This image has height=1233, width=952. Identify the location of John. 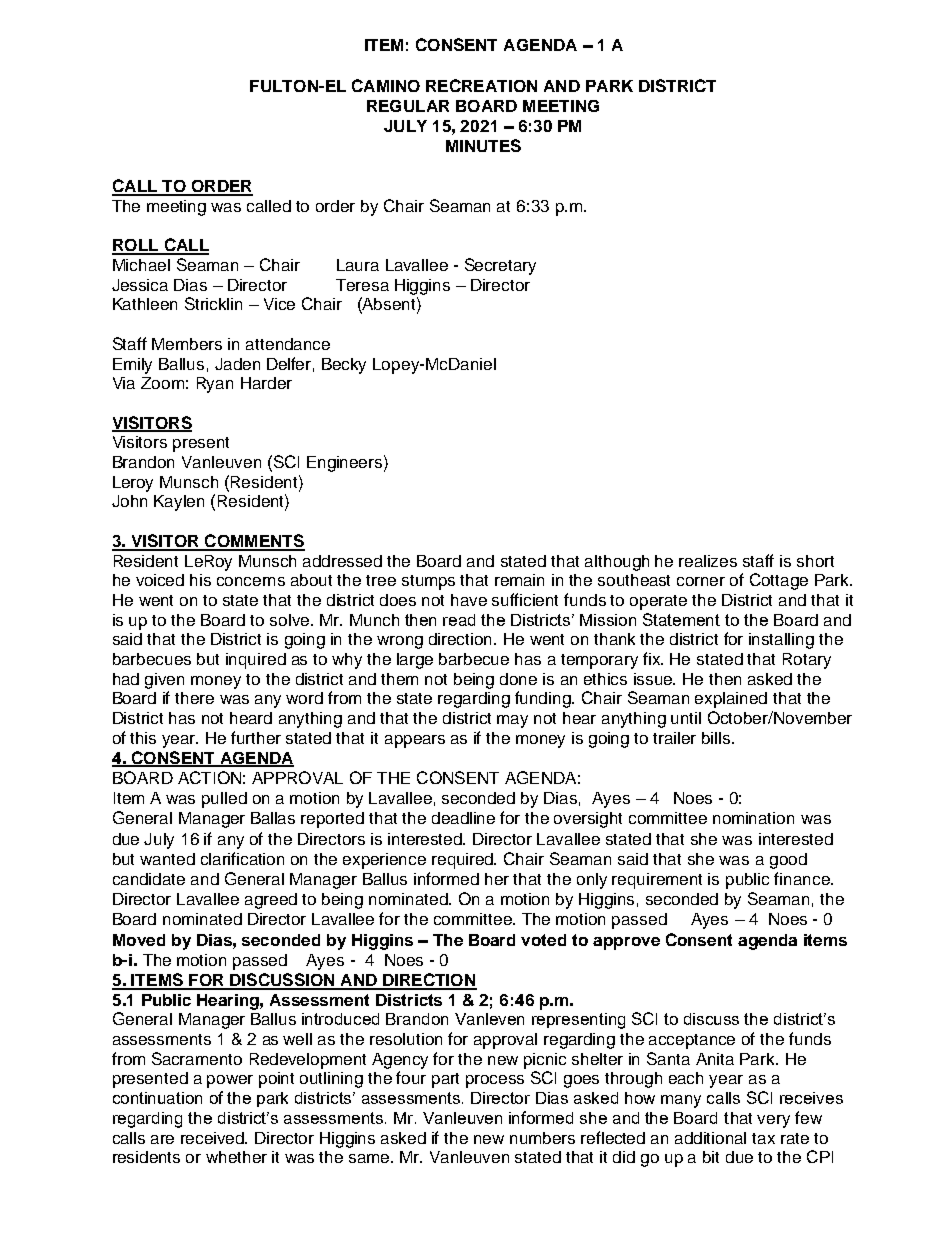
(129, 501).
